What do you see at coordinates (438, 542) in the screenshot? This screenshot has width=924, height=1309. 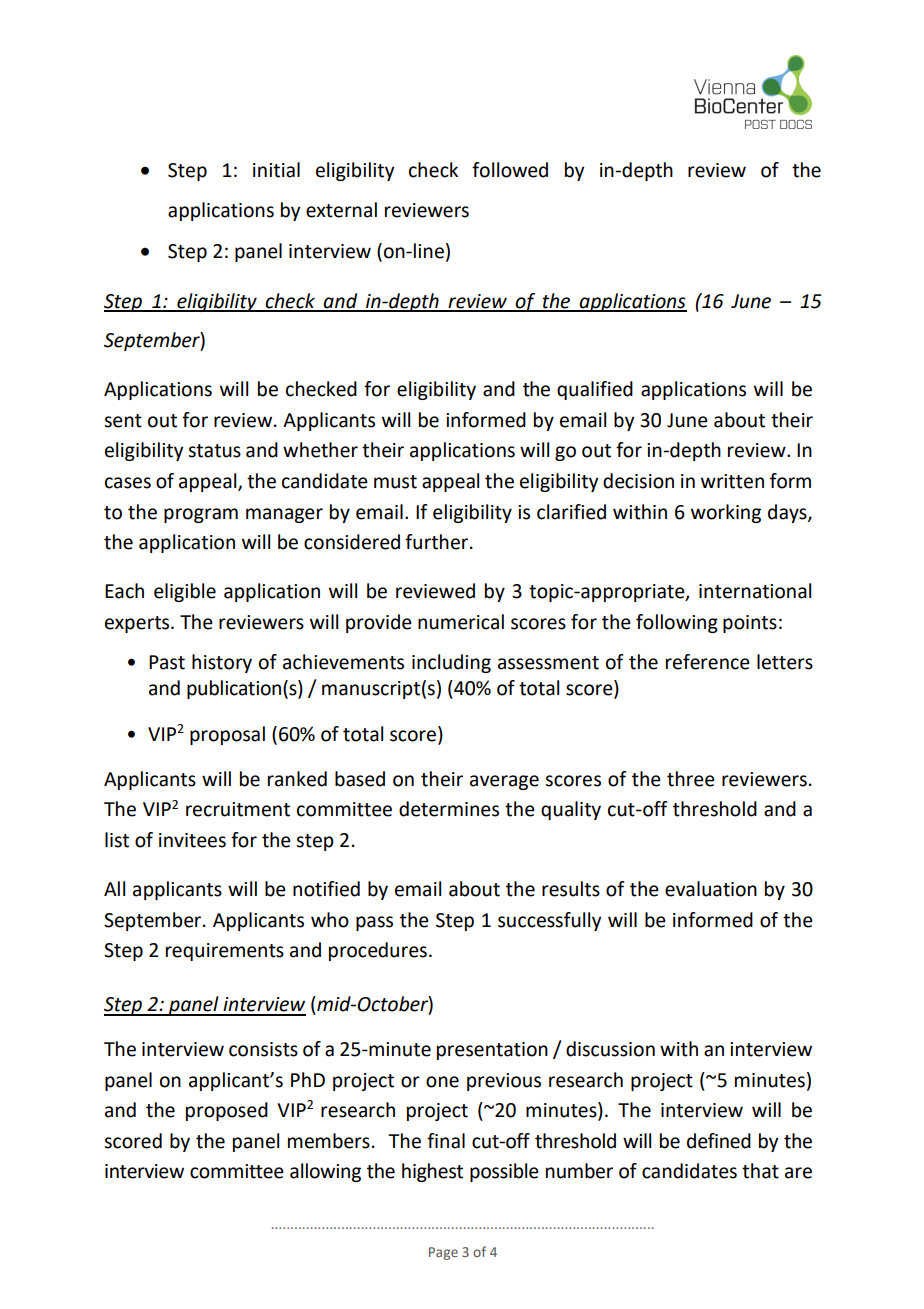 I see `further` at bounding box center [438, 542].
